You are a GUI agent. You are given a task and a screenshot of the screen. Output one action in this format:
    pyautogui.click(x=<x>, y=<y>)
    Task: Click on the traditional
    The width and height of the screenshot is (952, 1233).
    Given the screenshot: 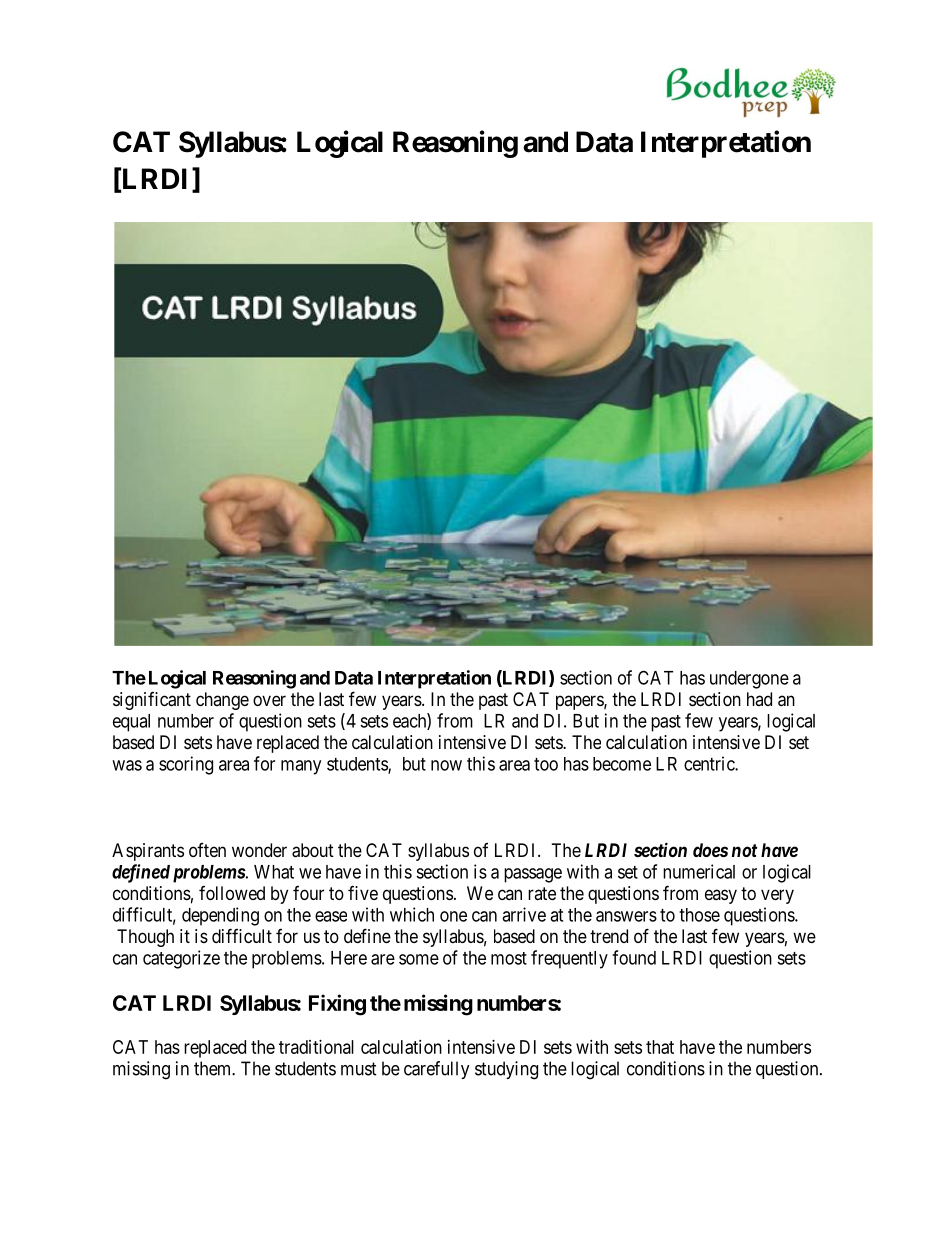 What is the action you would take?
    pyautogui.click(x=316, y=1047)
